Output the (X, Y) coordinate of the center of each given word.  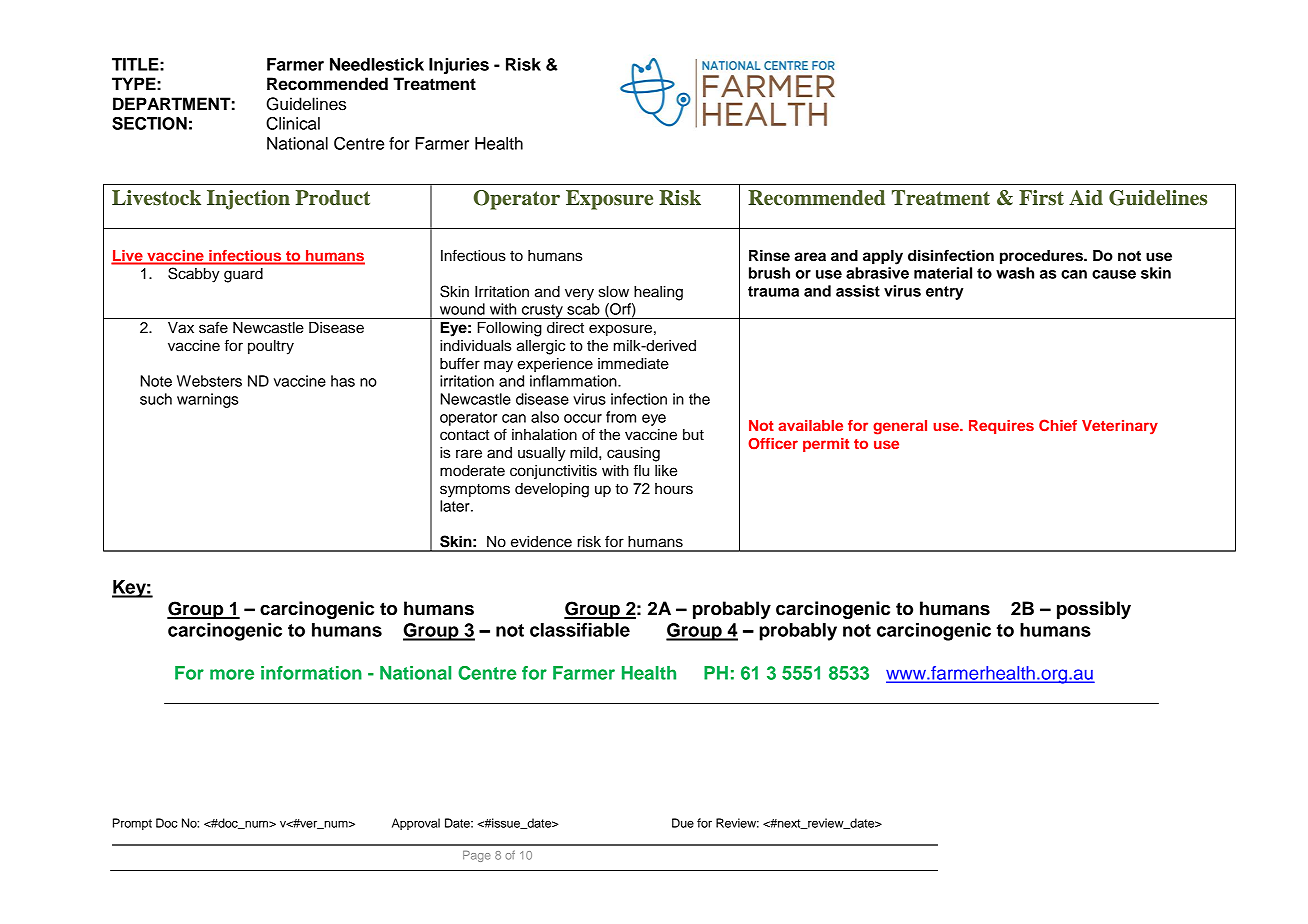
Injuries (459, 66)
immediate (633, 364)
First (1041, 198)
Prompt (132, 824)
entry (944, 293)
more (232, 674)
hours (674, 489)
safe (213, 327)
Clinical (293, 123)
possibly (1094, 610)
